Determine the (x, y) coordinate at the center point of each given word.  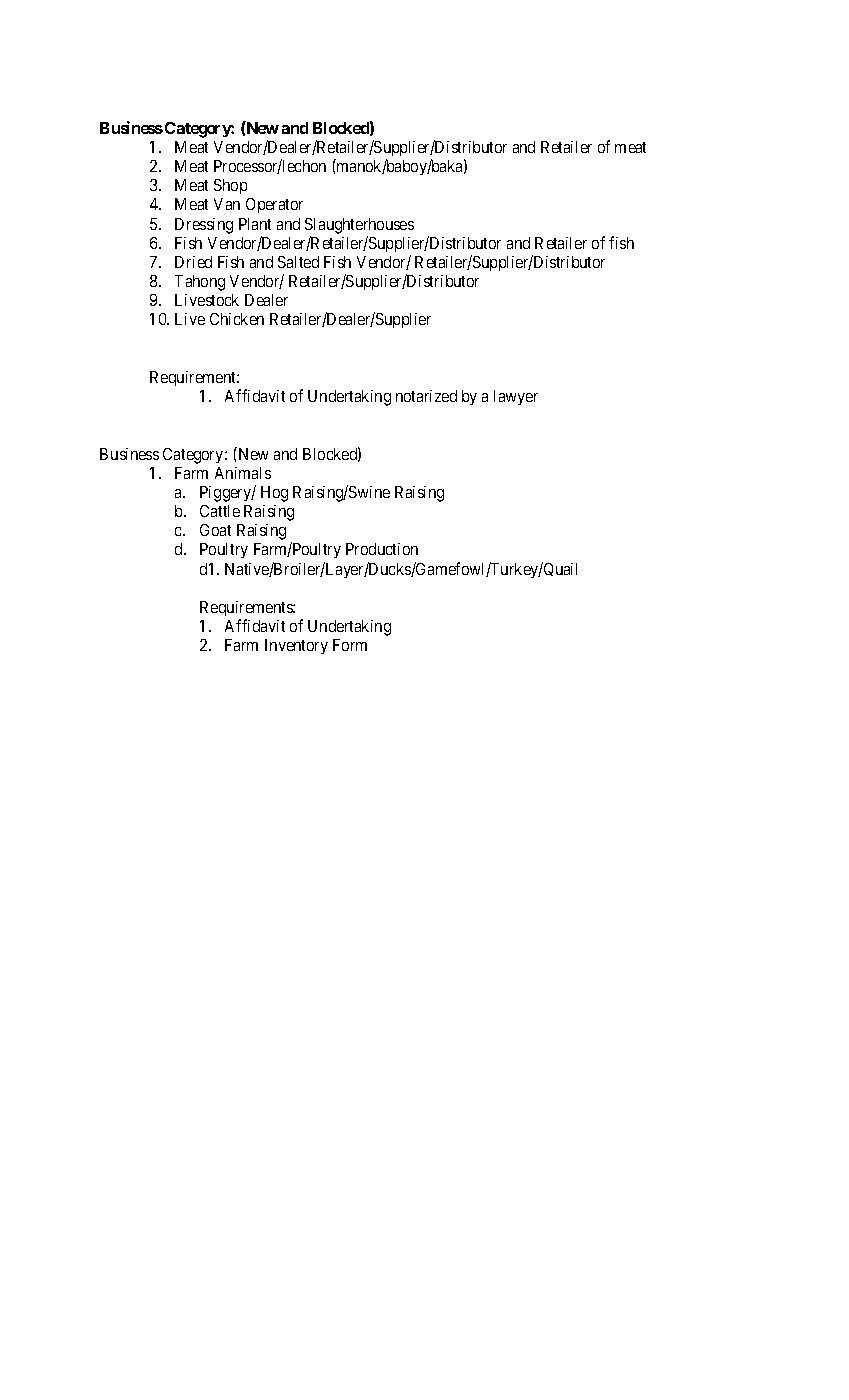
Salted (298, 262)
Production (382, 549)
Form (350, 645)
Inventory (296, 646)
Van (227, 204)
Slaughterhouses (359, 226)
